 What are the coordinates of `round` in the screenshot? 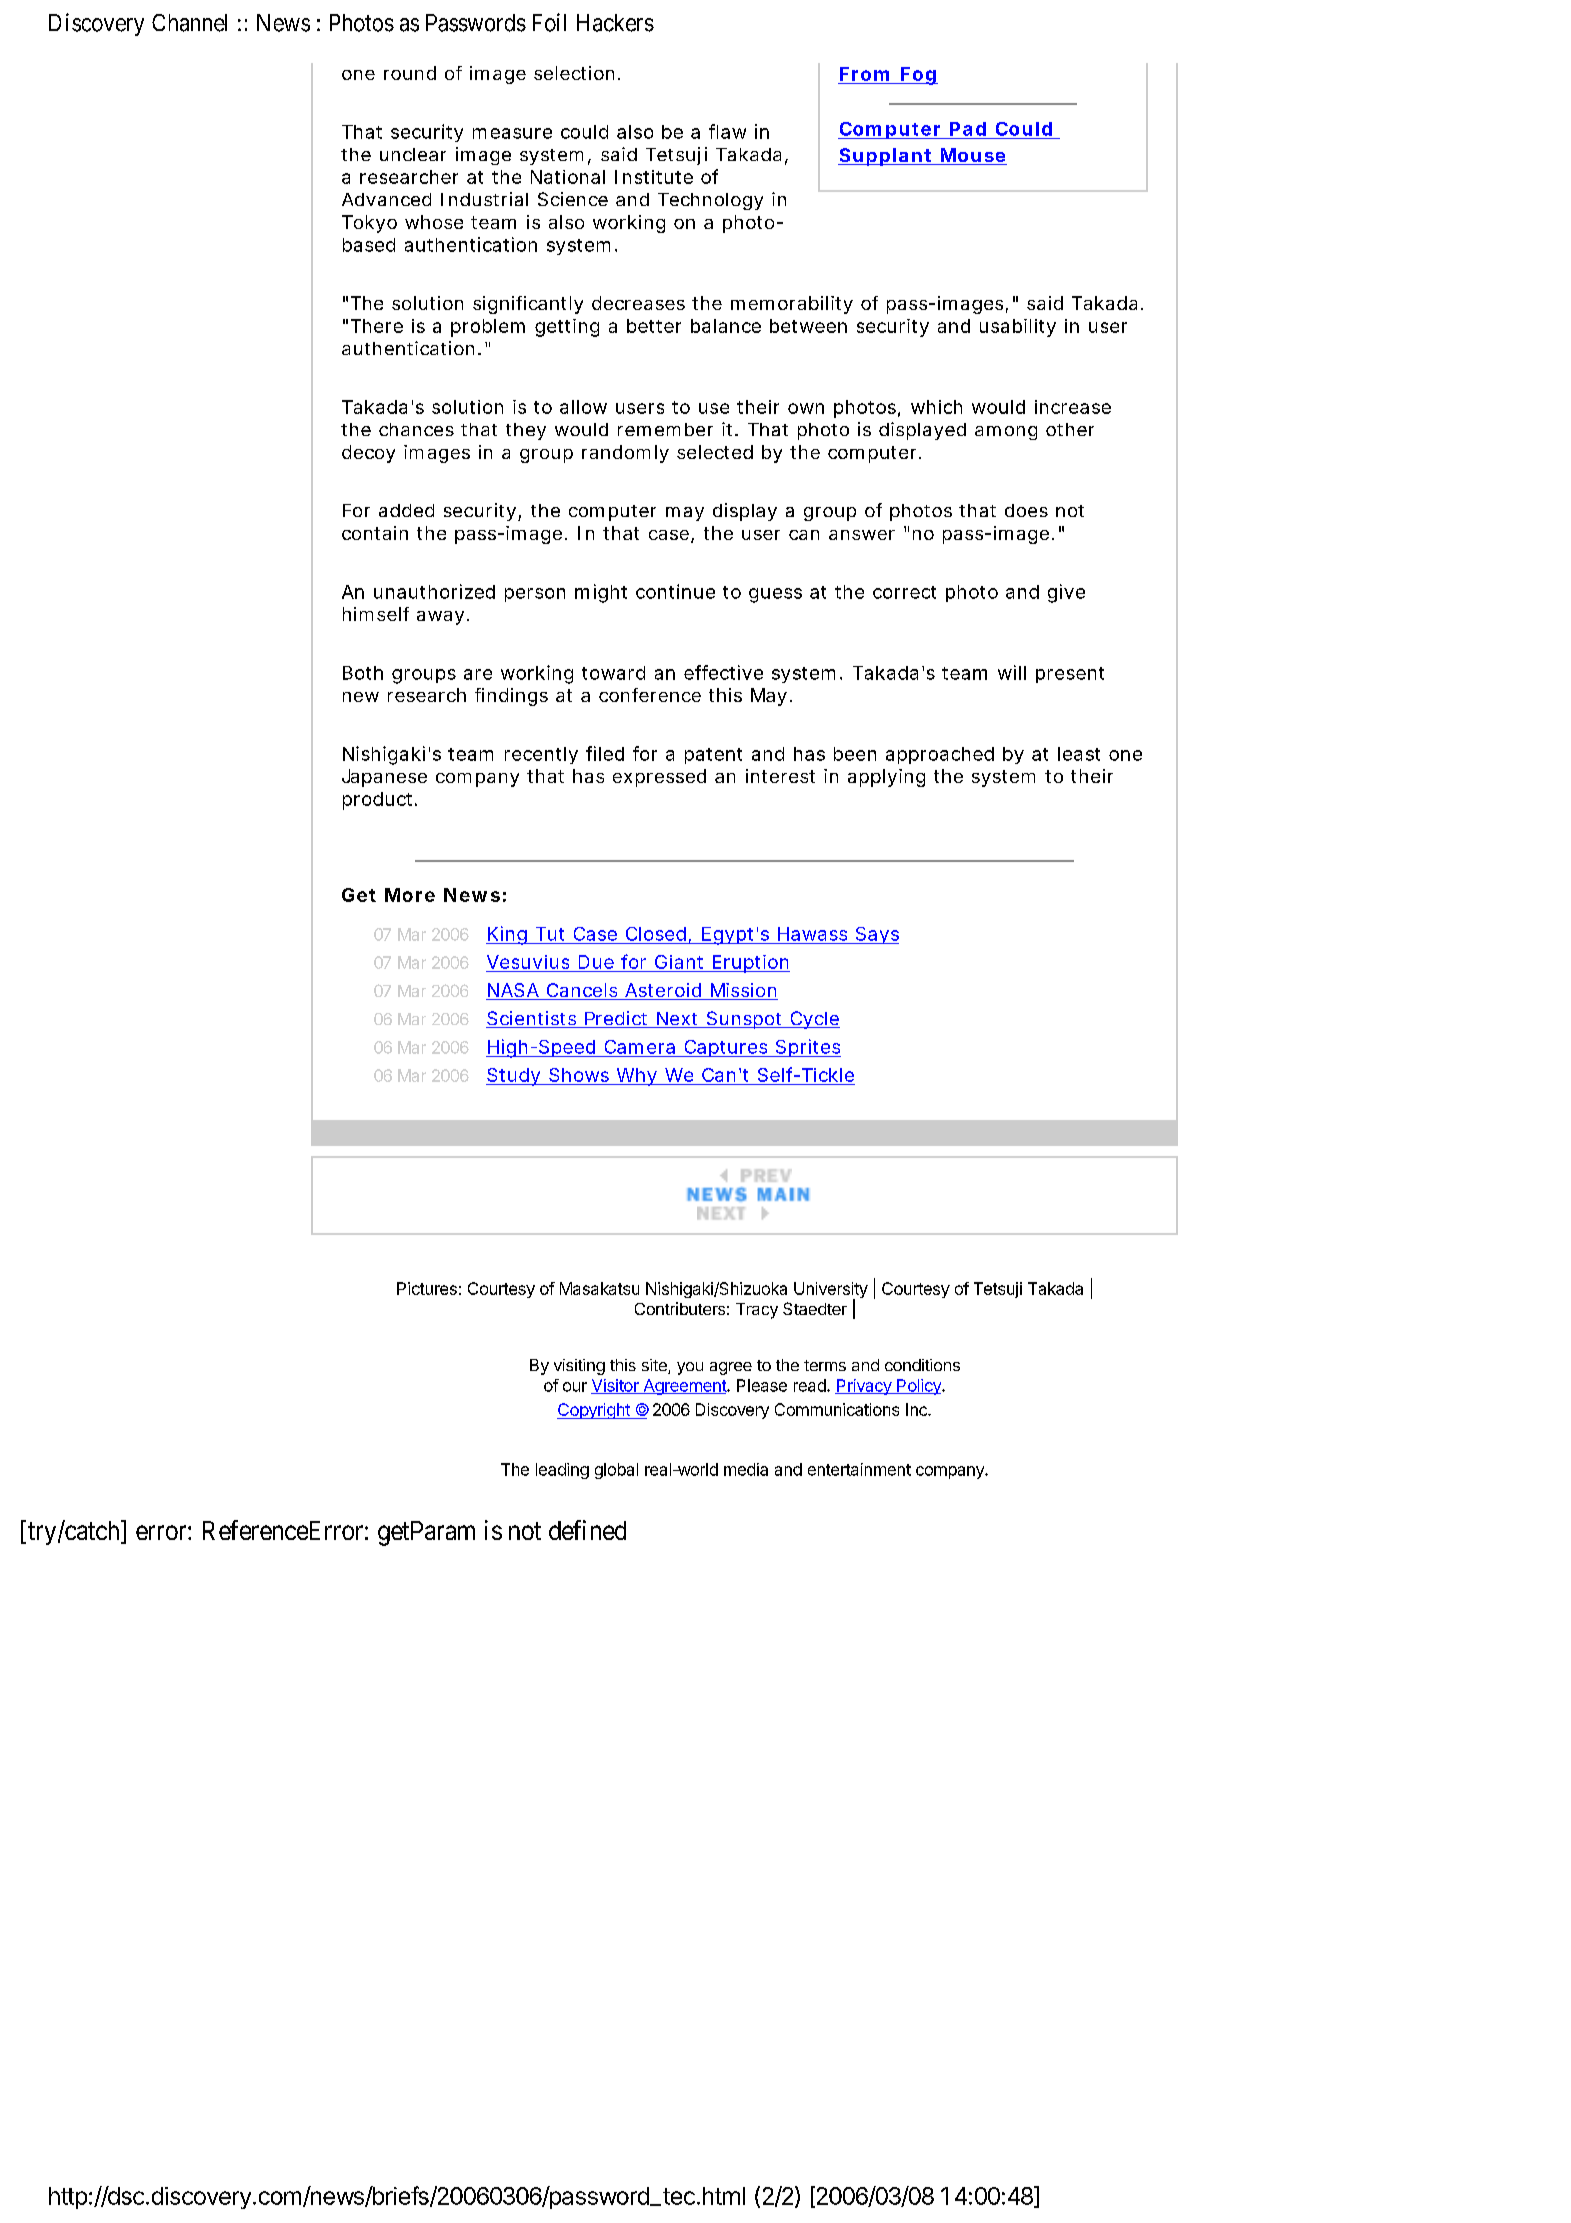 It's located at (410, 73).
